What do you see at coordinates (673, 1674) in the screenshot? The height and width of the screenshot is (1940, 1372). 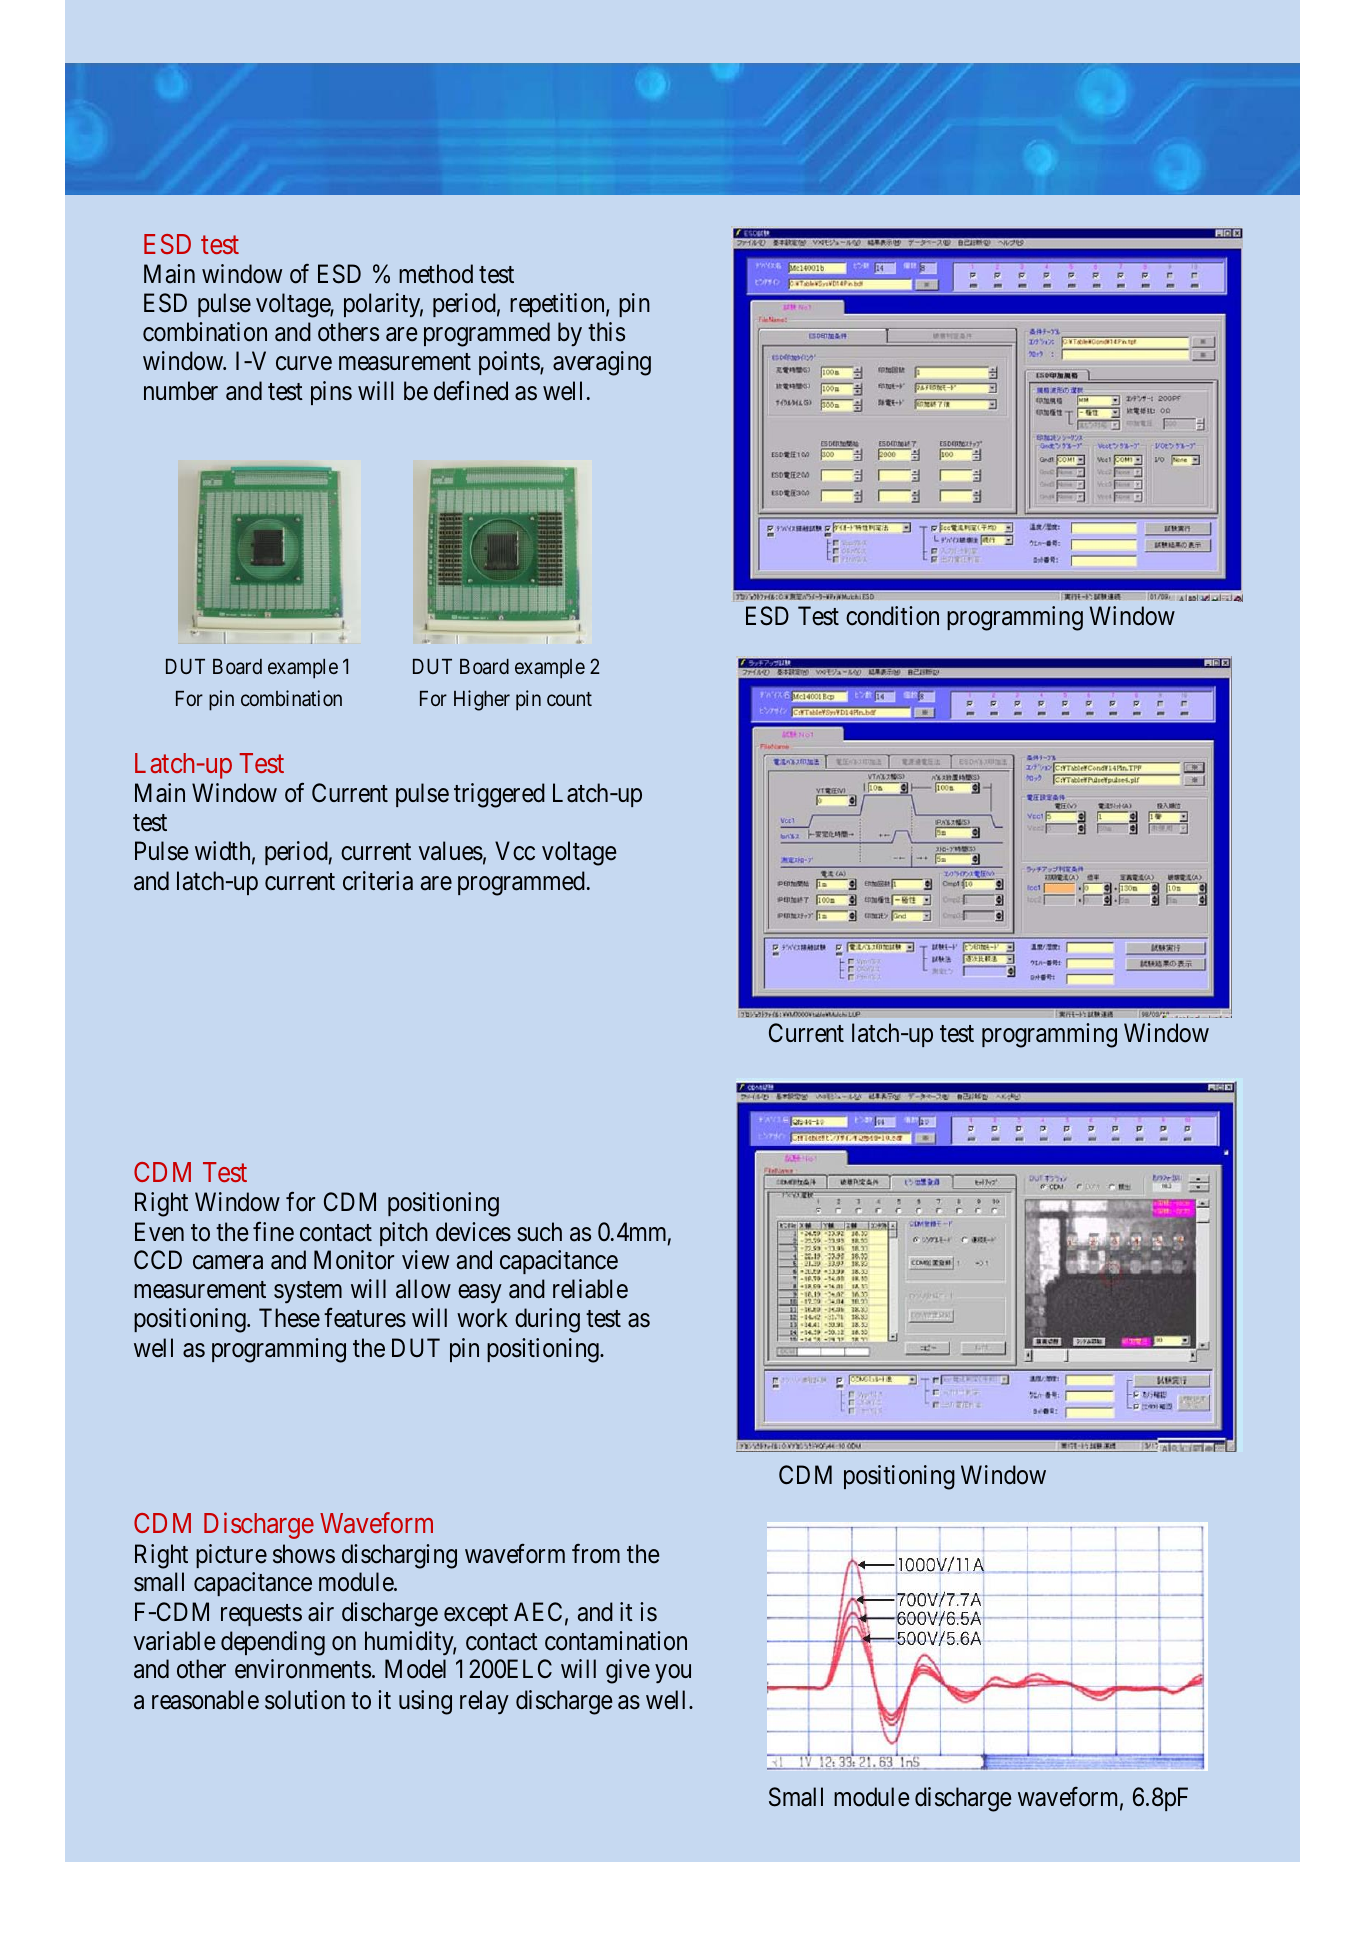 I see `you` at bounding box center [673, 1674].
